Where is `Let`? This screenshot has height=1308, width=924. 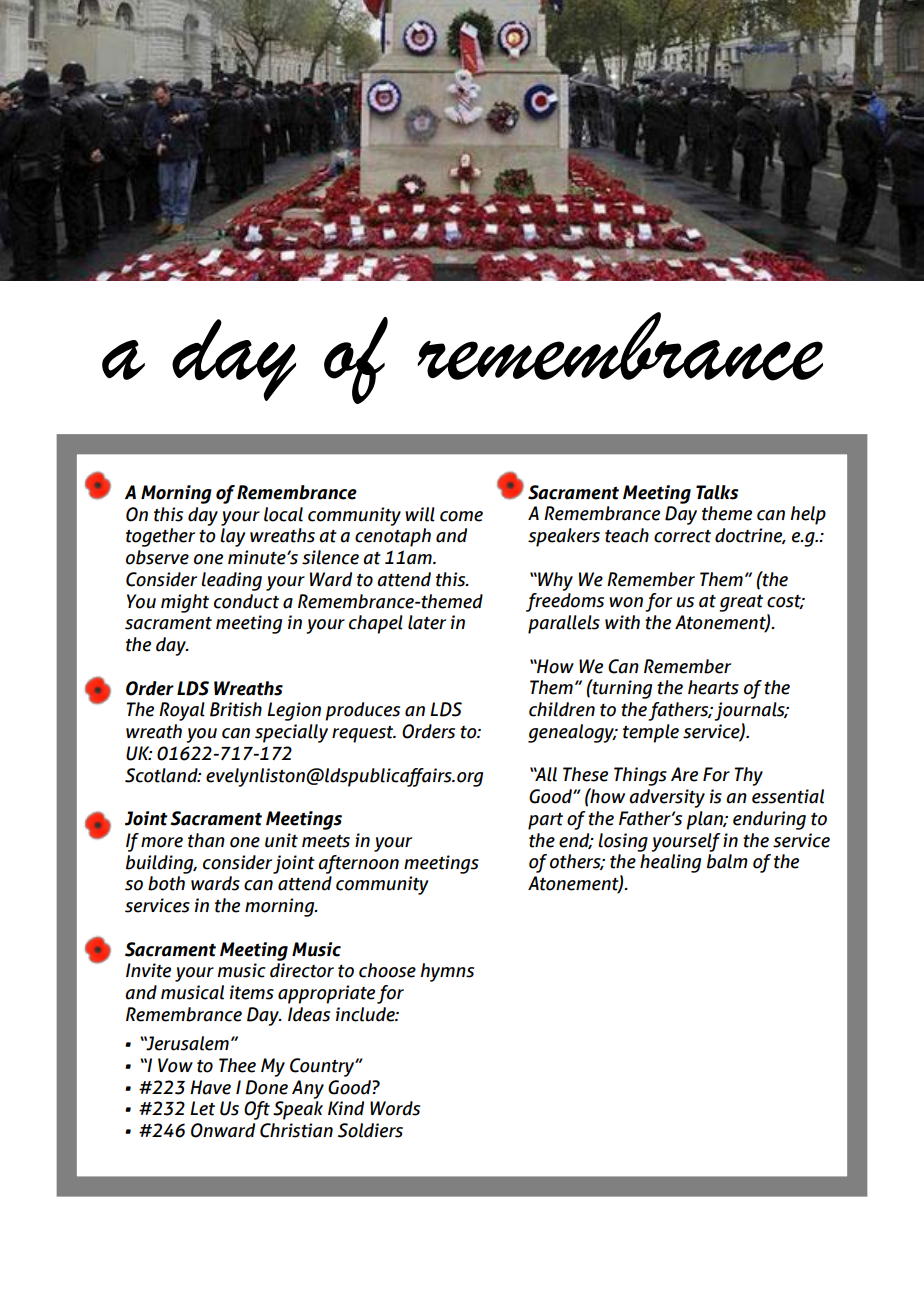
Let is located at coordinates (202, 1108).
